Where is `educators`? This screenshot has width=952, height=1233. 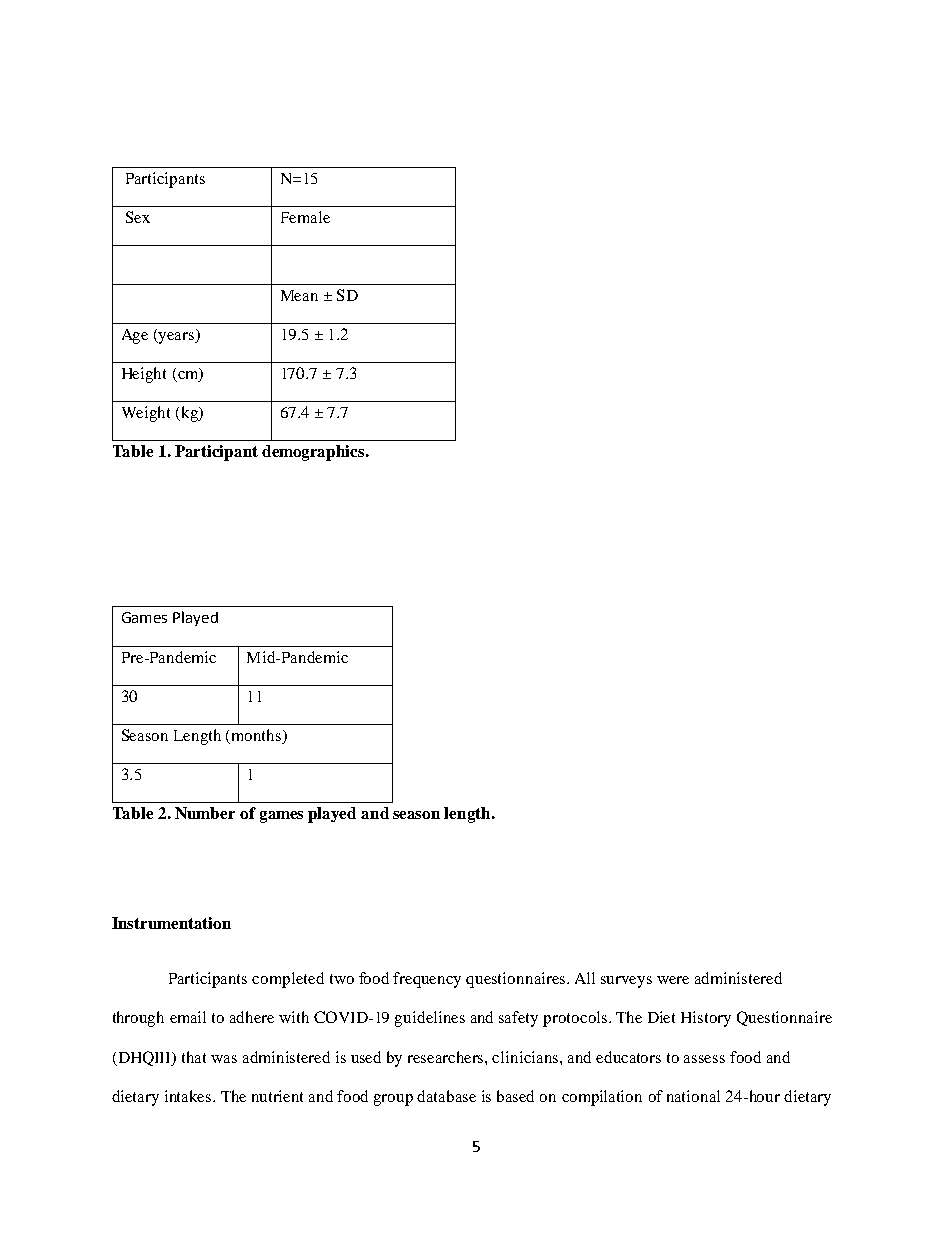
educators is located at coordinates (628, 1057).
